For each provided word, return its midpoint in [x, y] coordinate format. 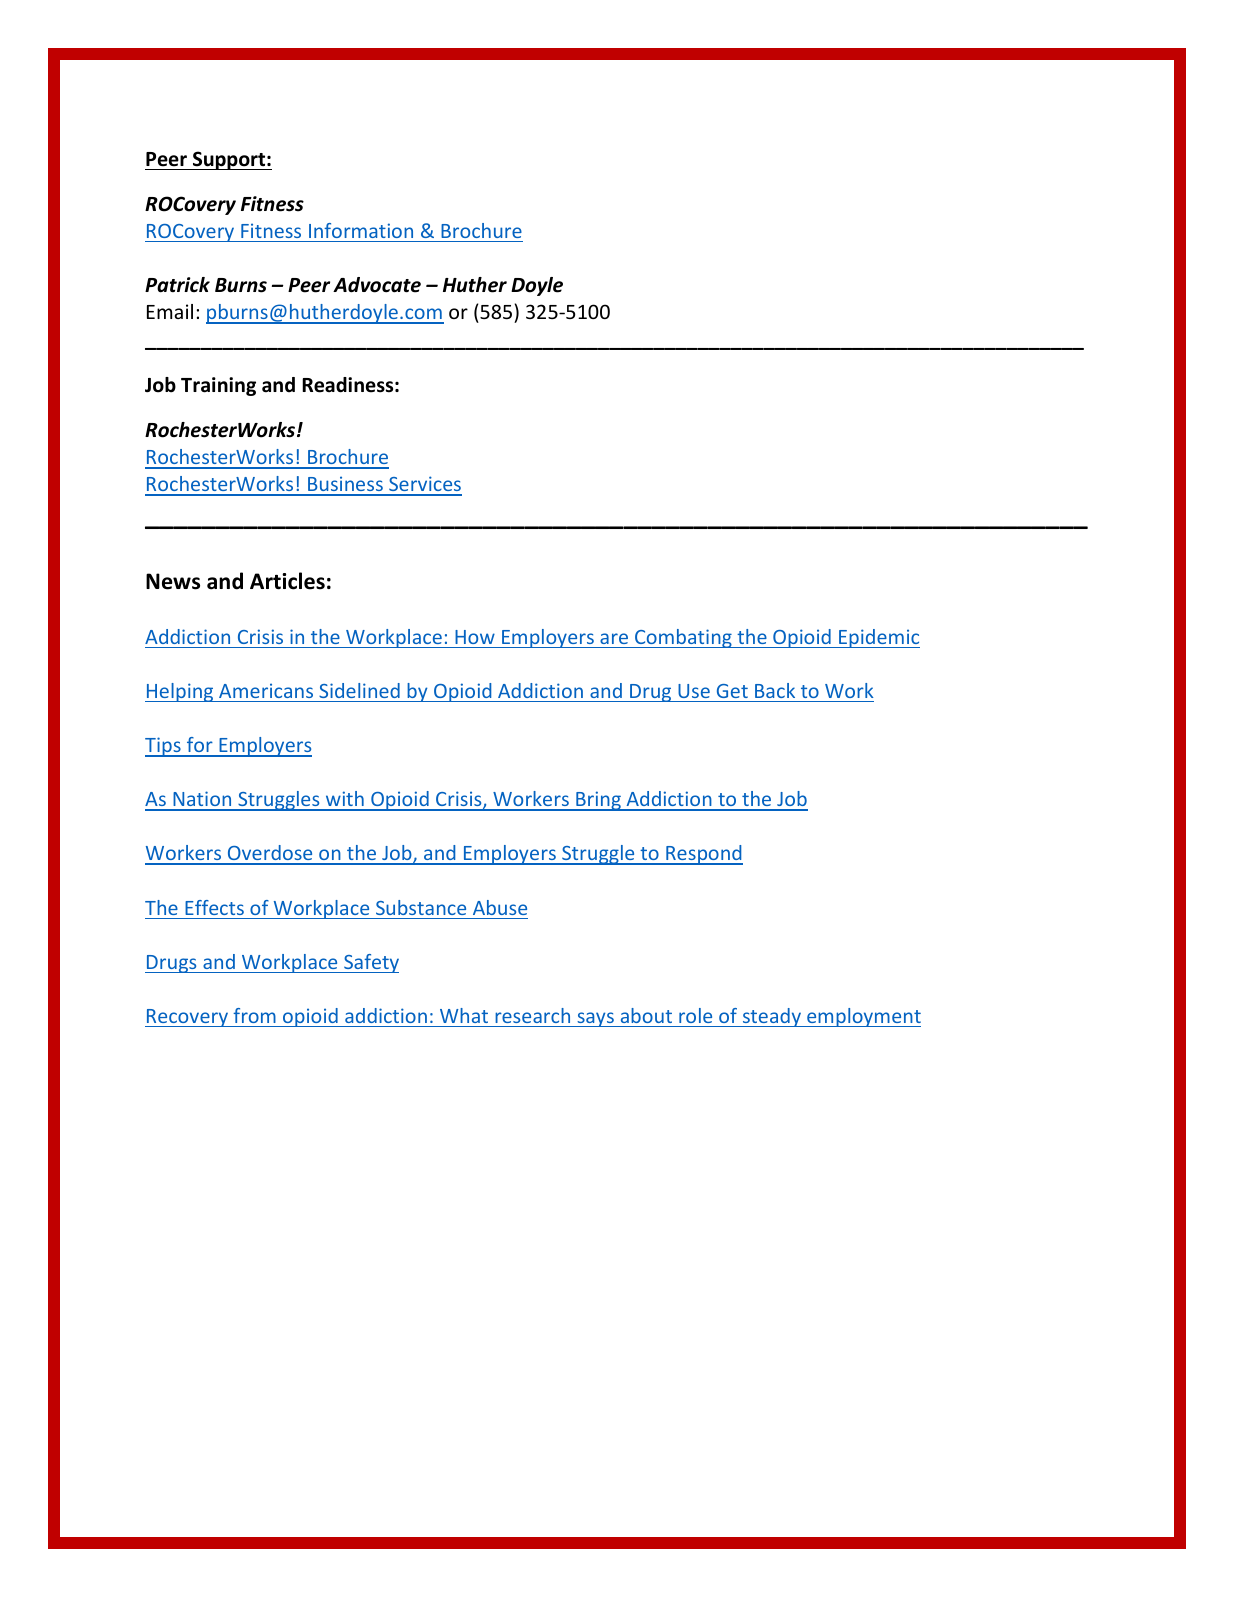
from [254, 1015]
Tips [164, 747]
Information [361, 230]
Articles [287, 581]
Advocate [377, 285]
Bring [598, 801]
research [532, 1015]
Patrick [177, 285]
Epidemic [878, 638]
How [475, 637]
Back [775, 690]
